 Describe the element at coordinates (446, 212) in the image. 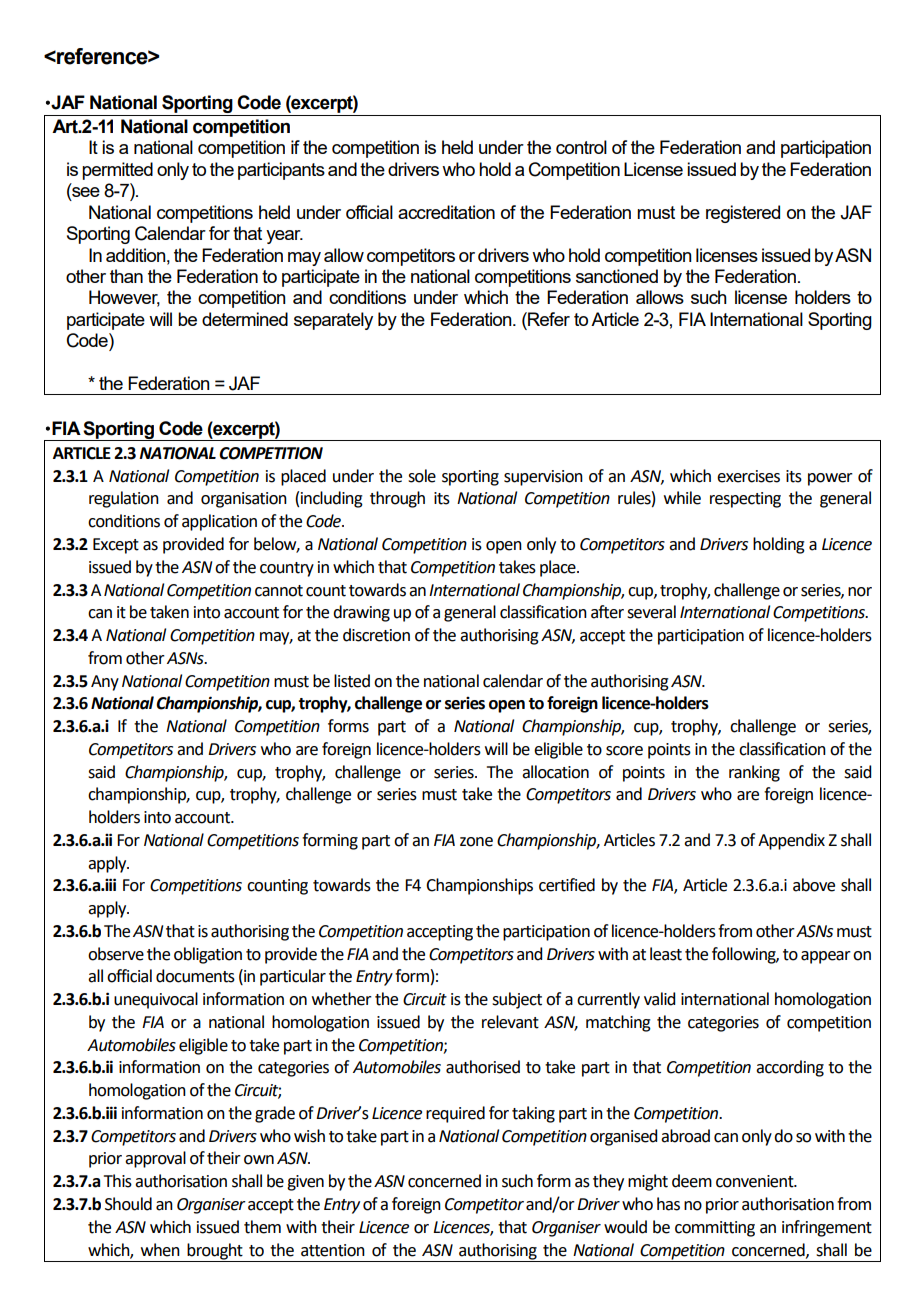

I see `accreditation` at that location.
